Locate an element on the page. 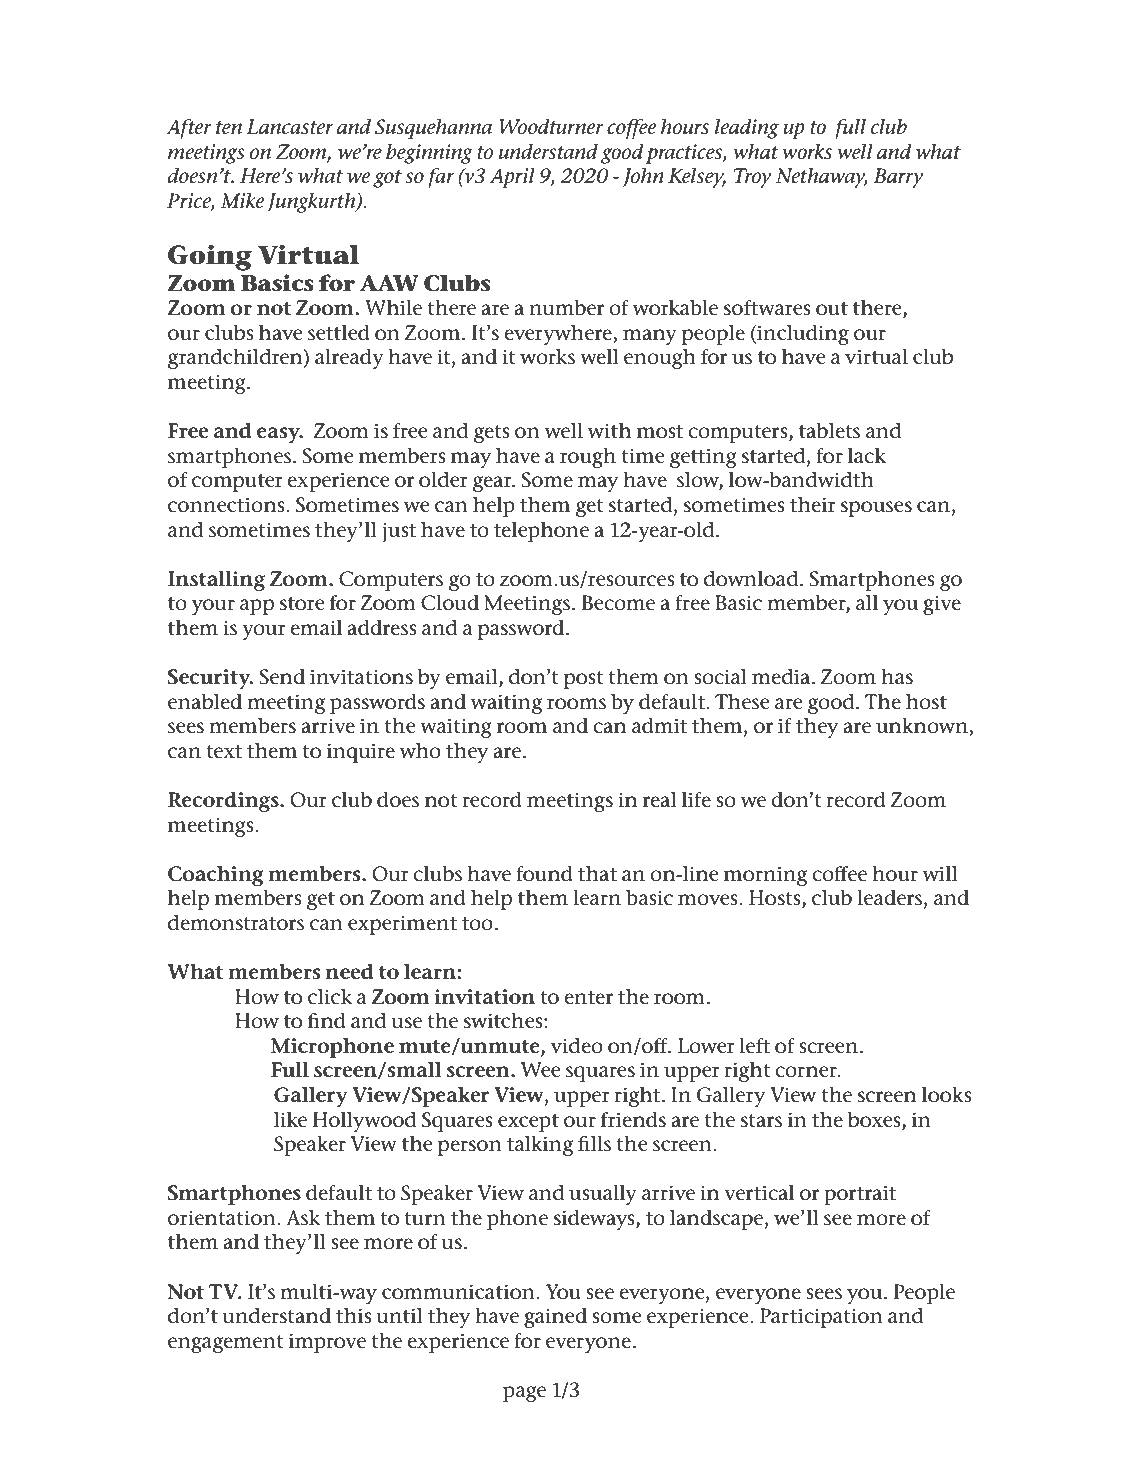  April is located at coordinates (512, 178).
